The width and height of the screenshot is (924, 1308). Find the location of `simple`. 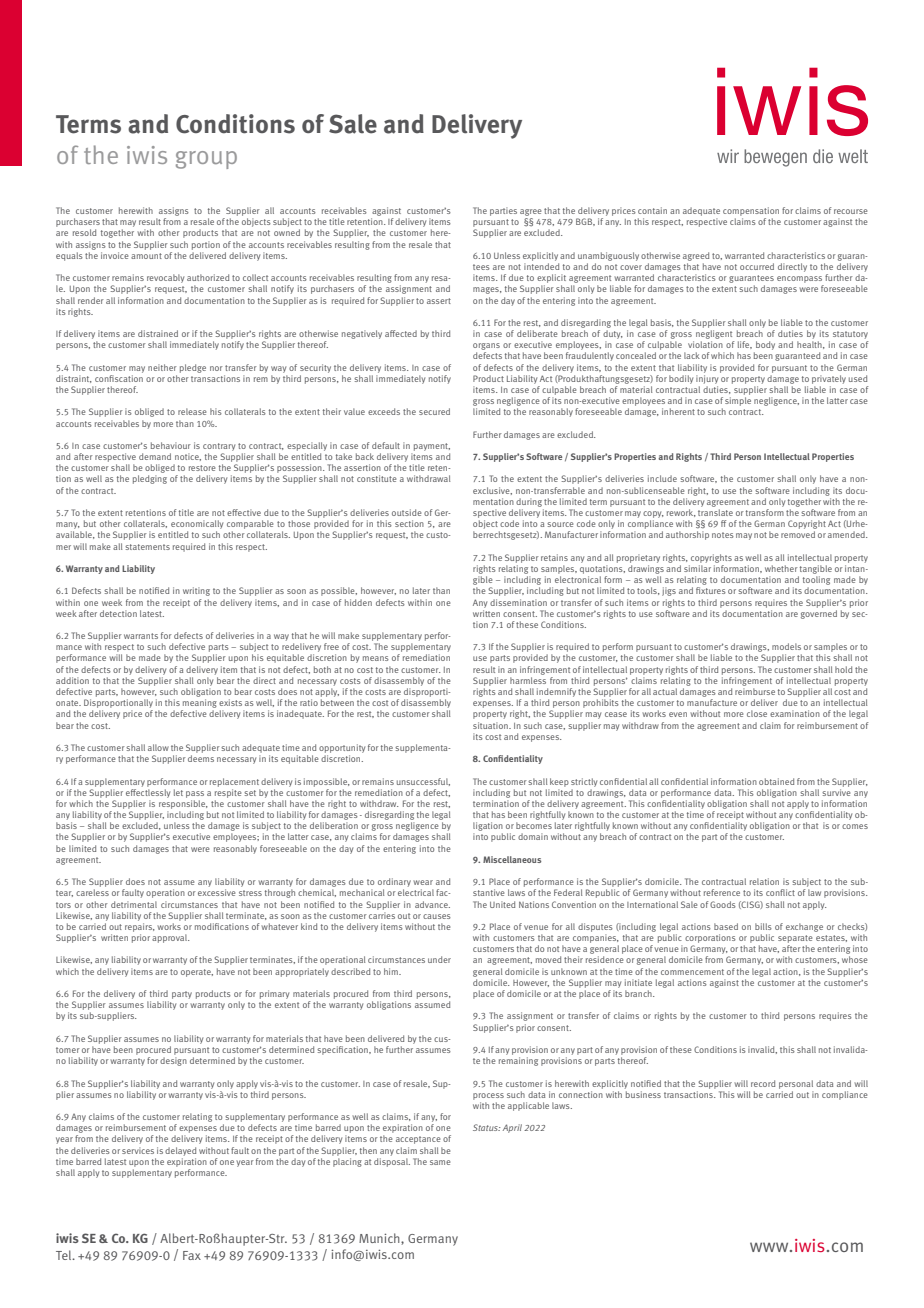

simple is located at coordinates (738, 401).
